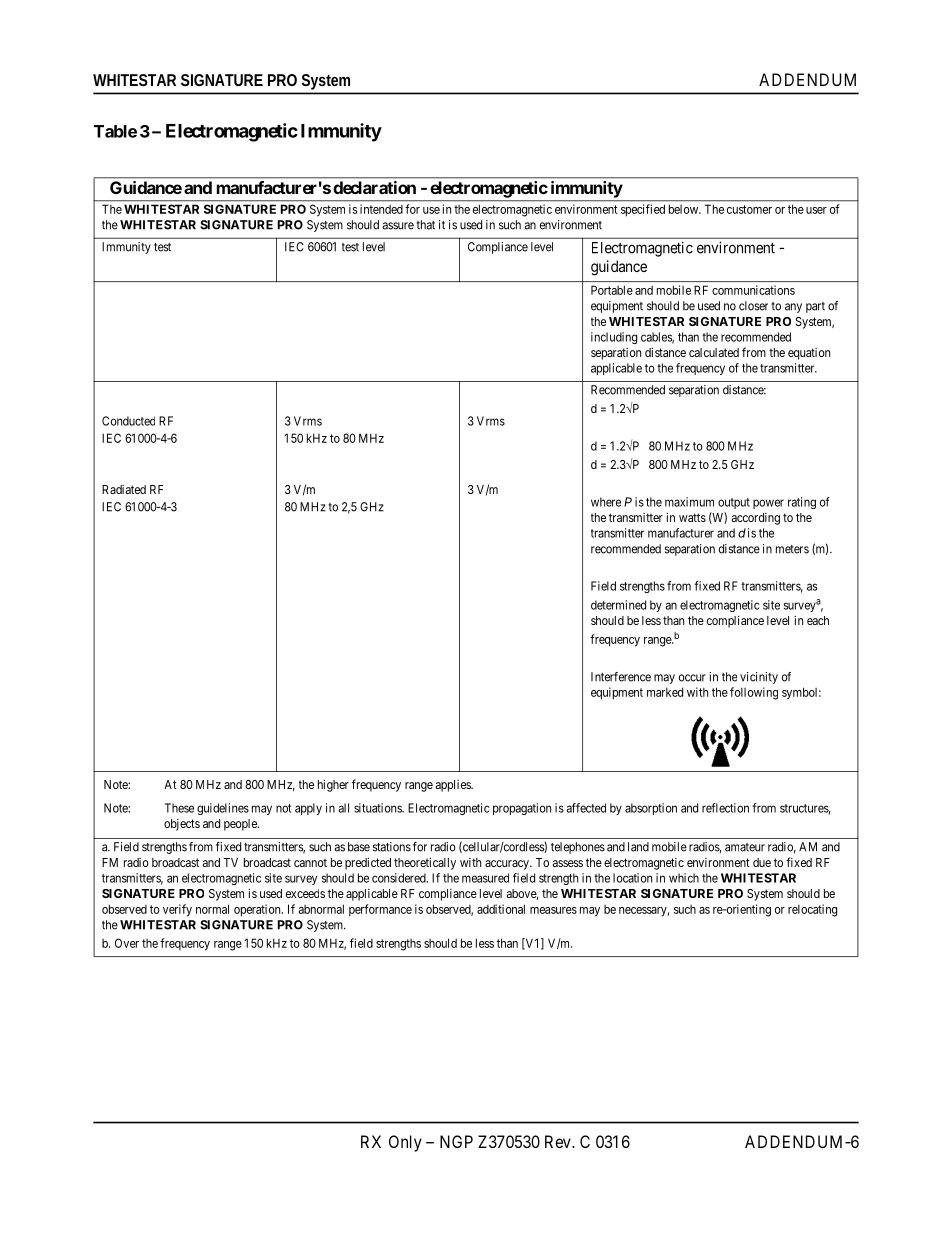 The width and height of the document is (952, 1233). Describe the element at coordinates (734, 503) in the document. I see `output` at that location.
